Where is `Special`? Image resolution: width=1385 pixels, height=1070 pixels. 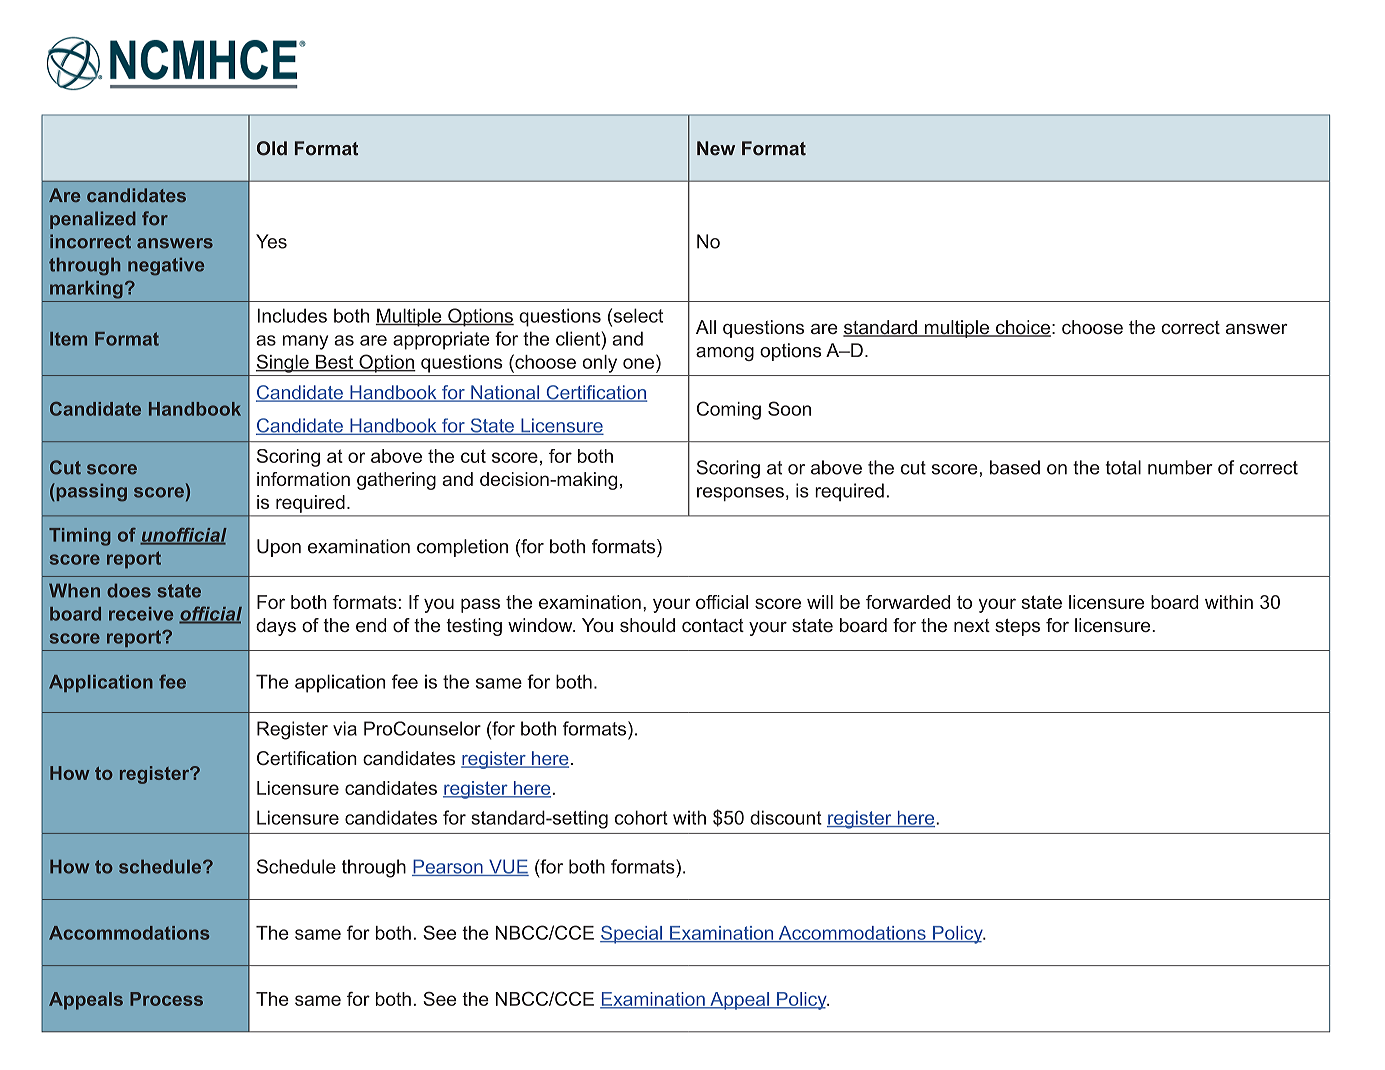
Special is located at coordinates (632, 934).
